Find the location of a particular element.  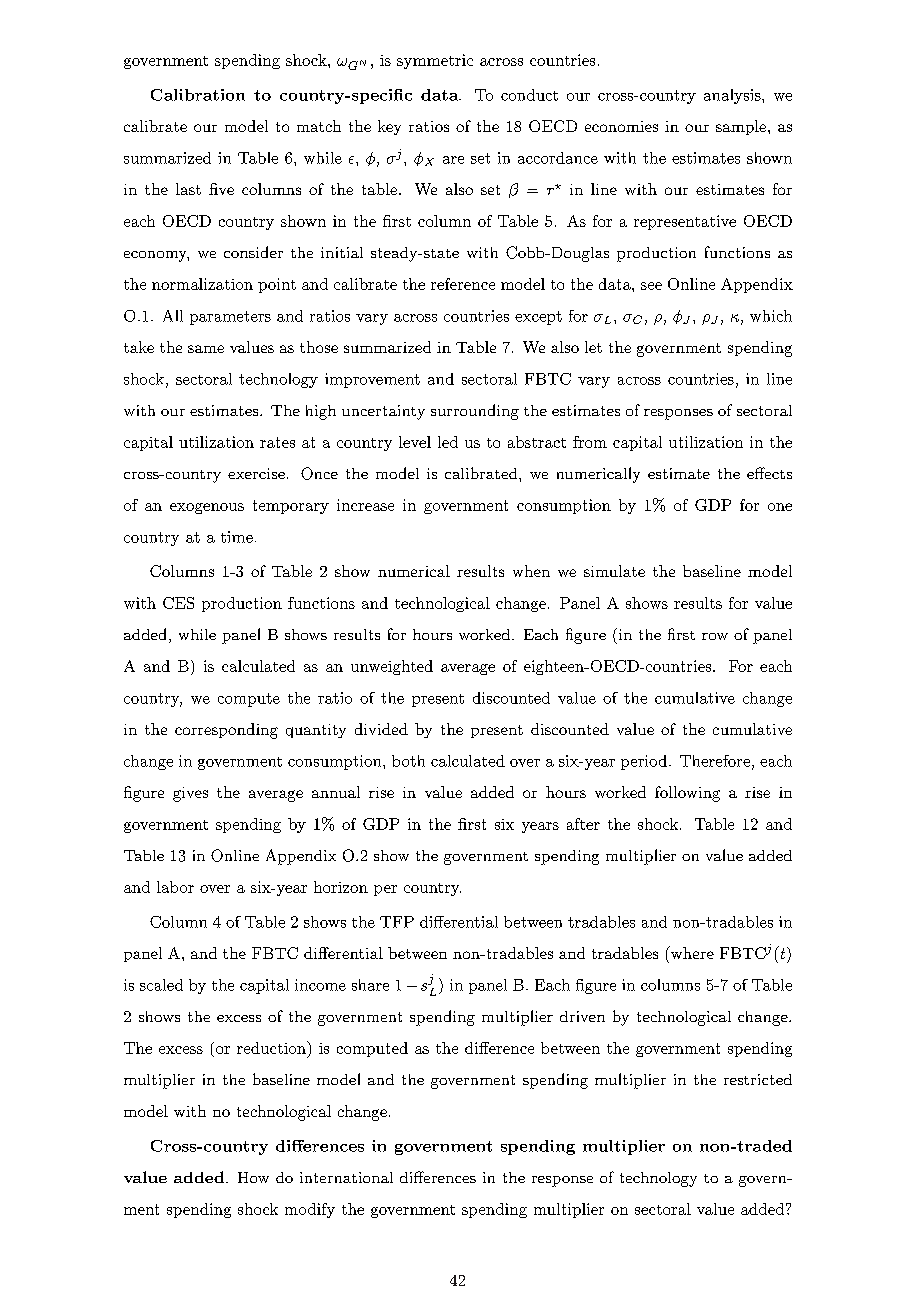

symmetric is located at coordinates (435, 61).
